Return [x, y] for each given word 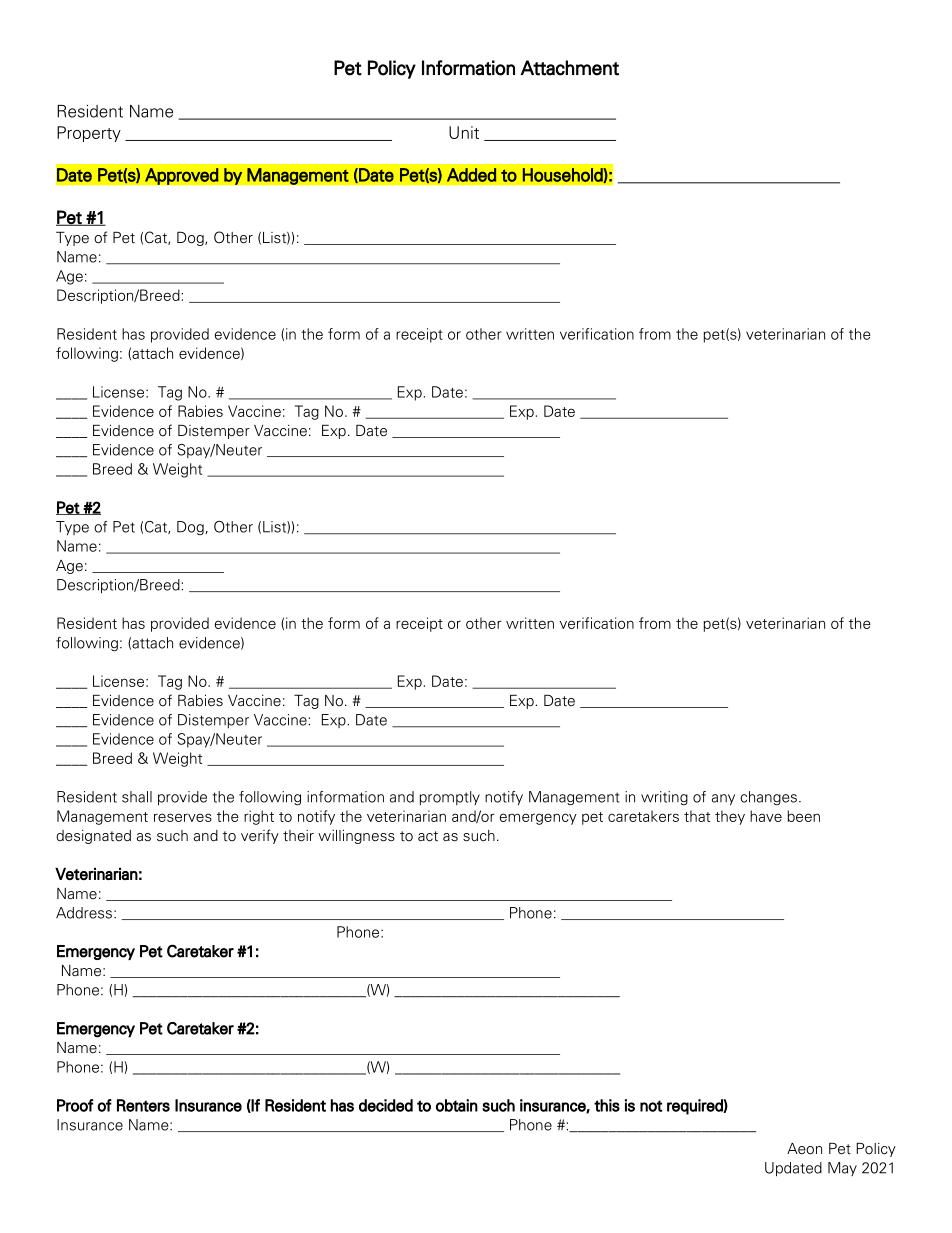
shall [137, 797]
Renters [143, 1105]
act [428, 836]
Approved [182, 176]
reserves [183, 817]
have [766, 816]
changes [768, 798]
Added [471, 175]
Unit [464, 132]
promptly [450, 798]
